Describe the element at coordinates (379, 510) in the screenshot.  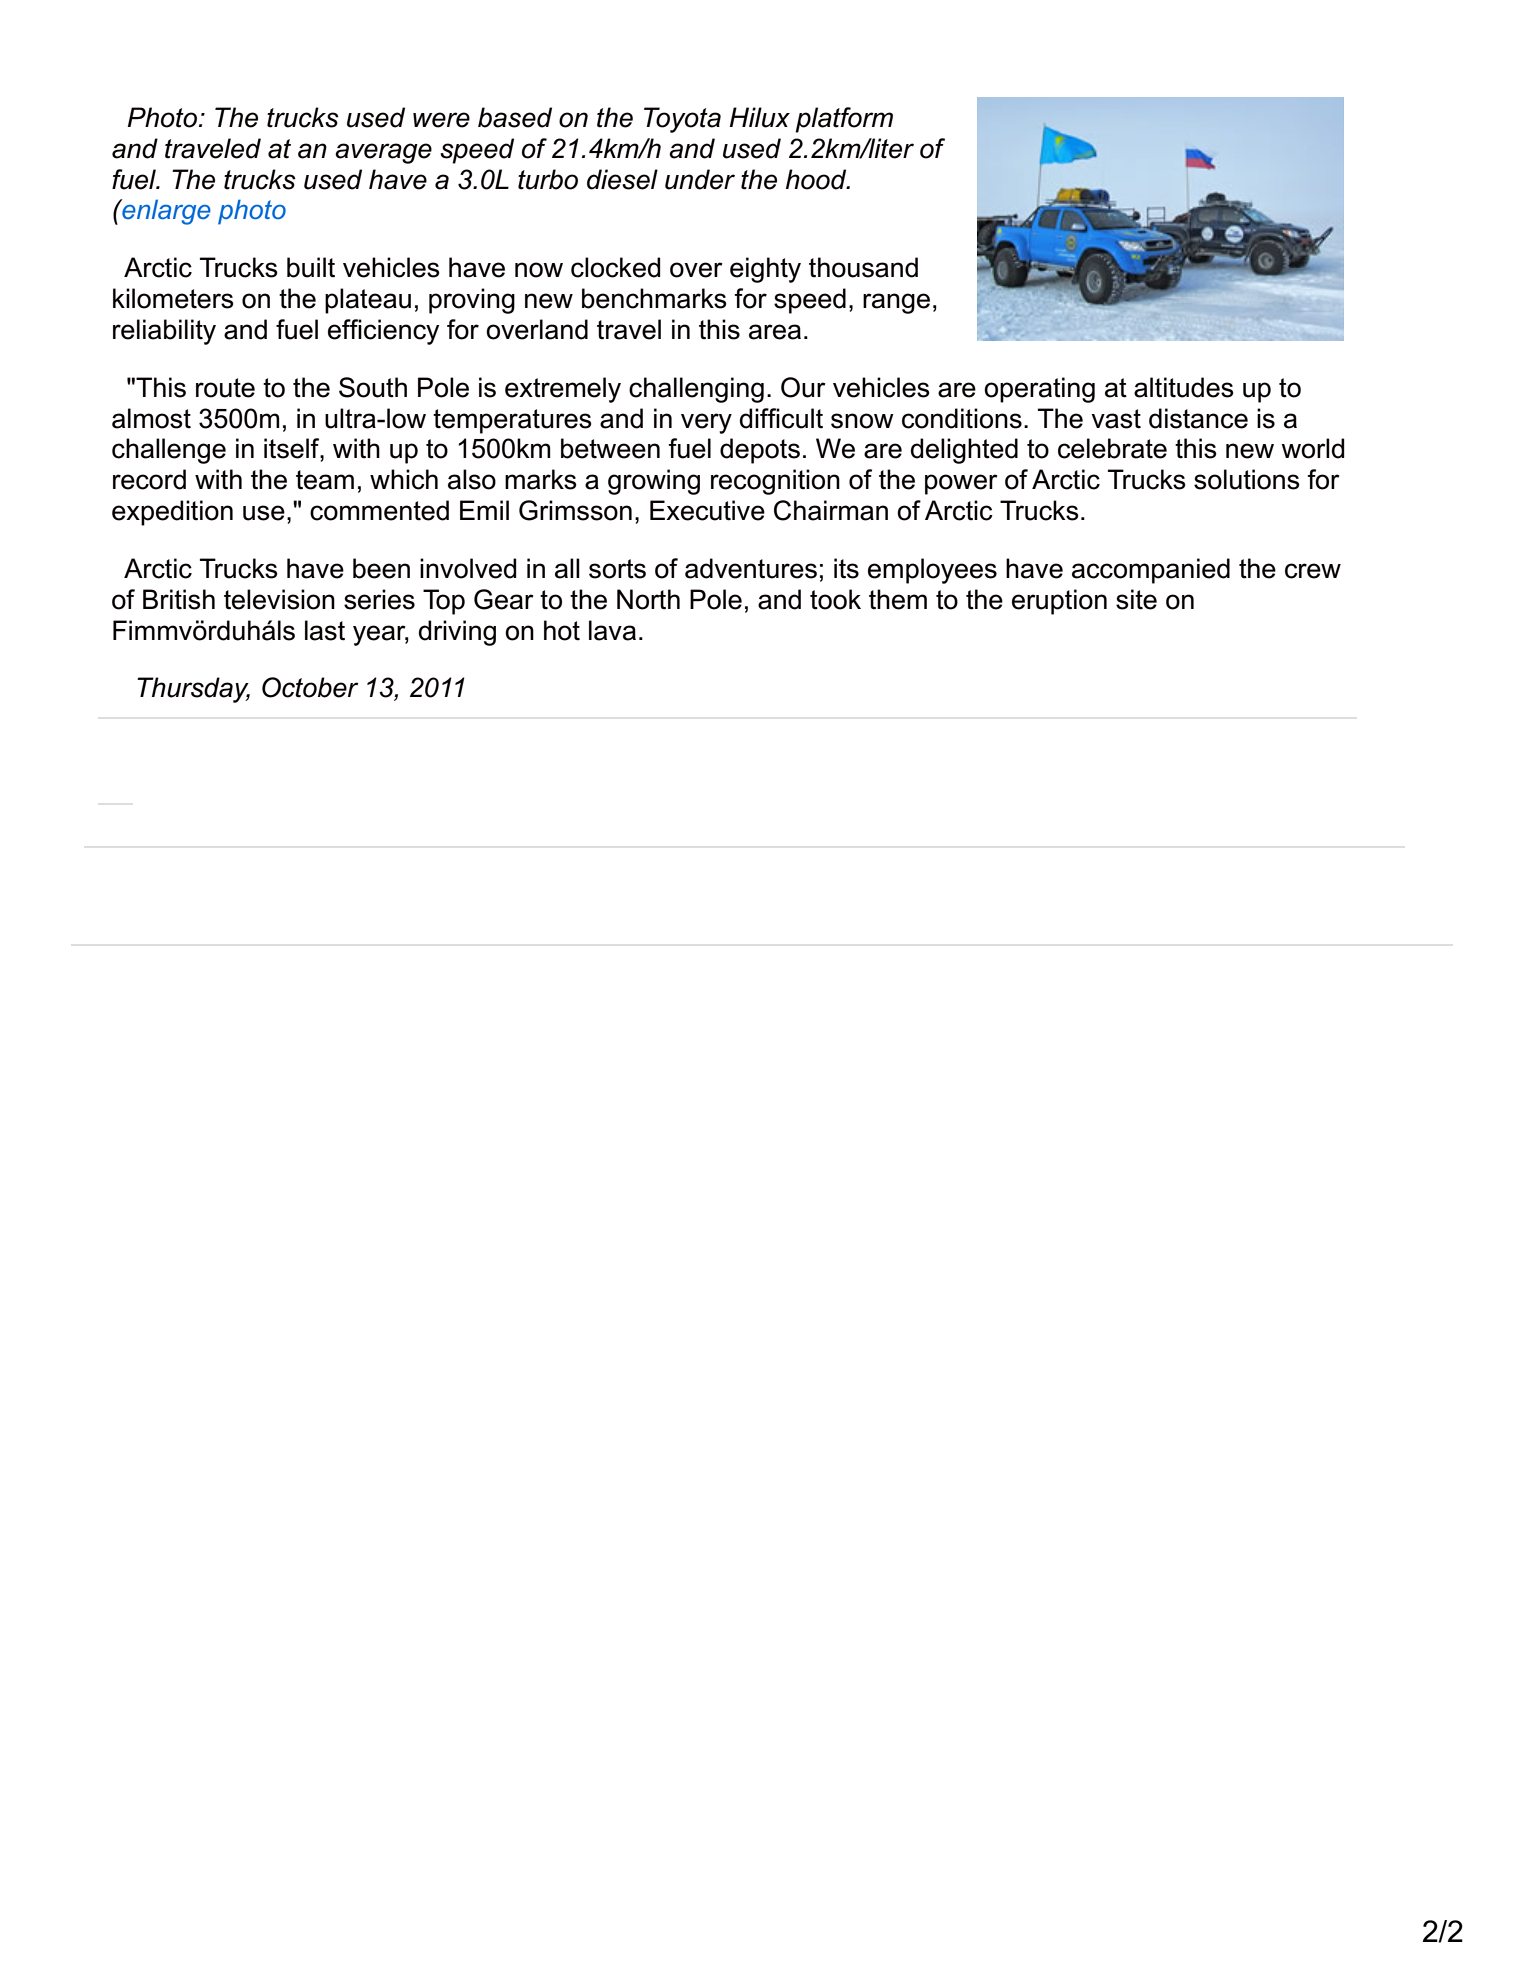
I see `commented` at that location.
